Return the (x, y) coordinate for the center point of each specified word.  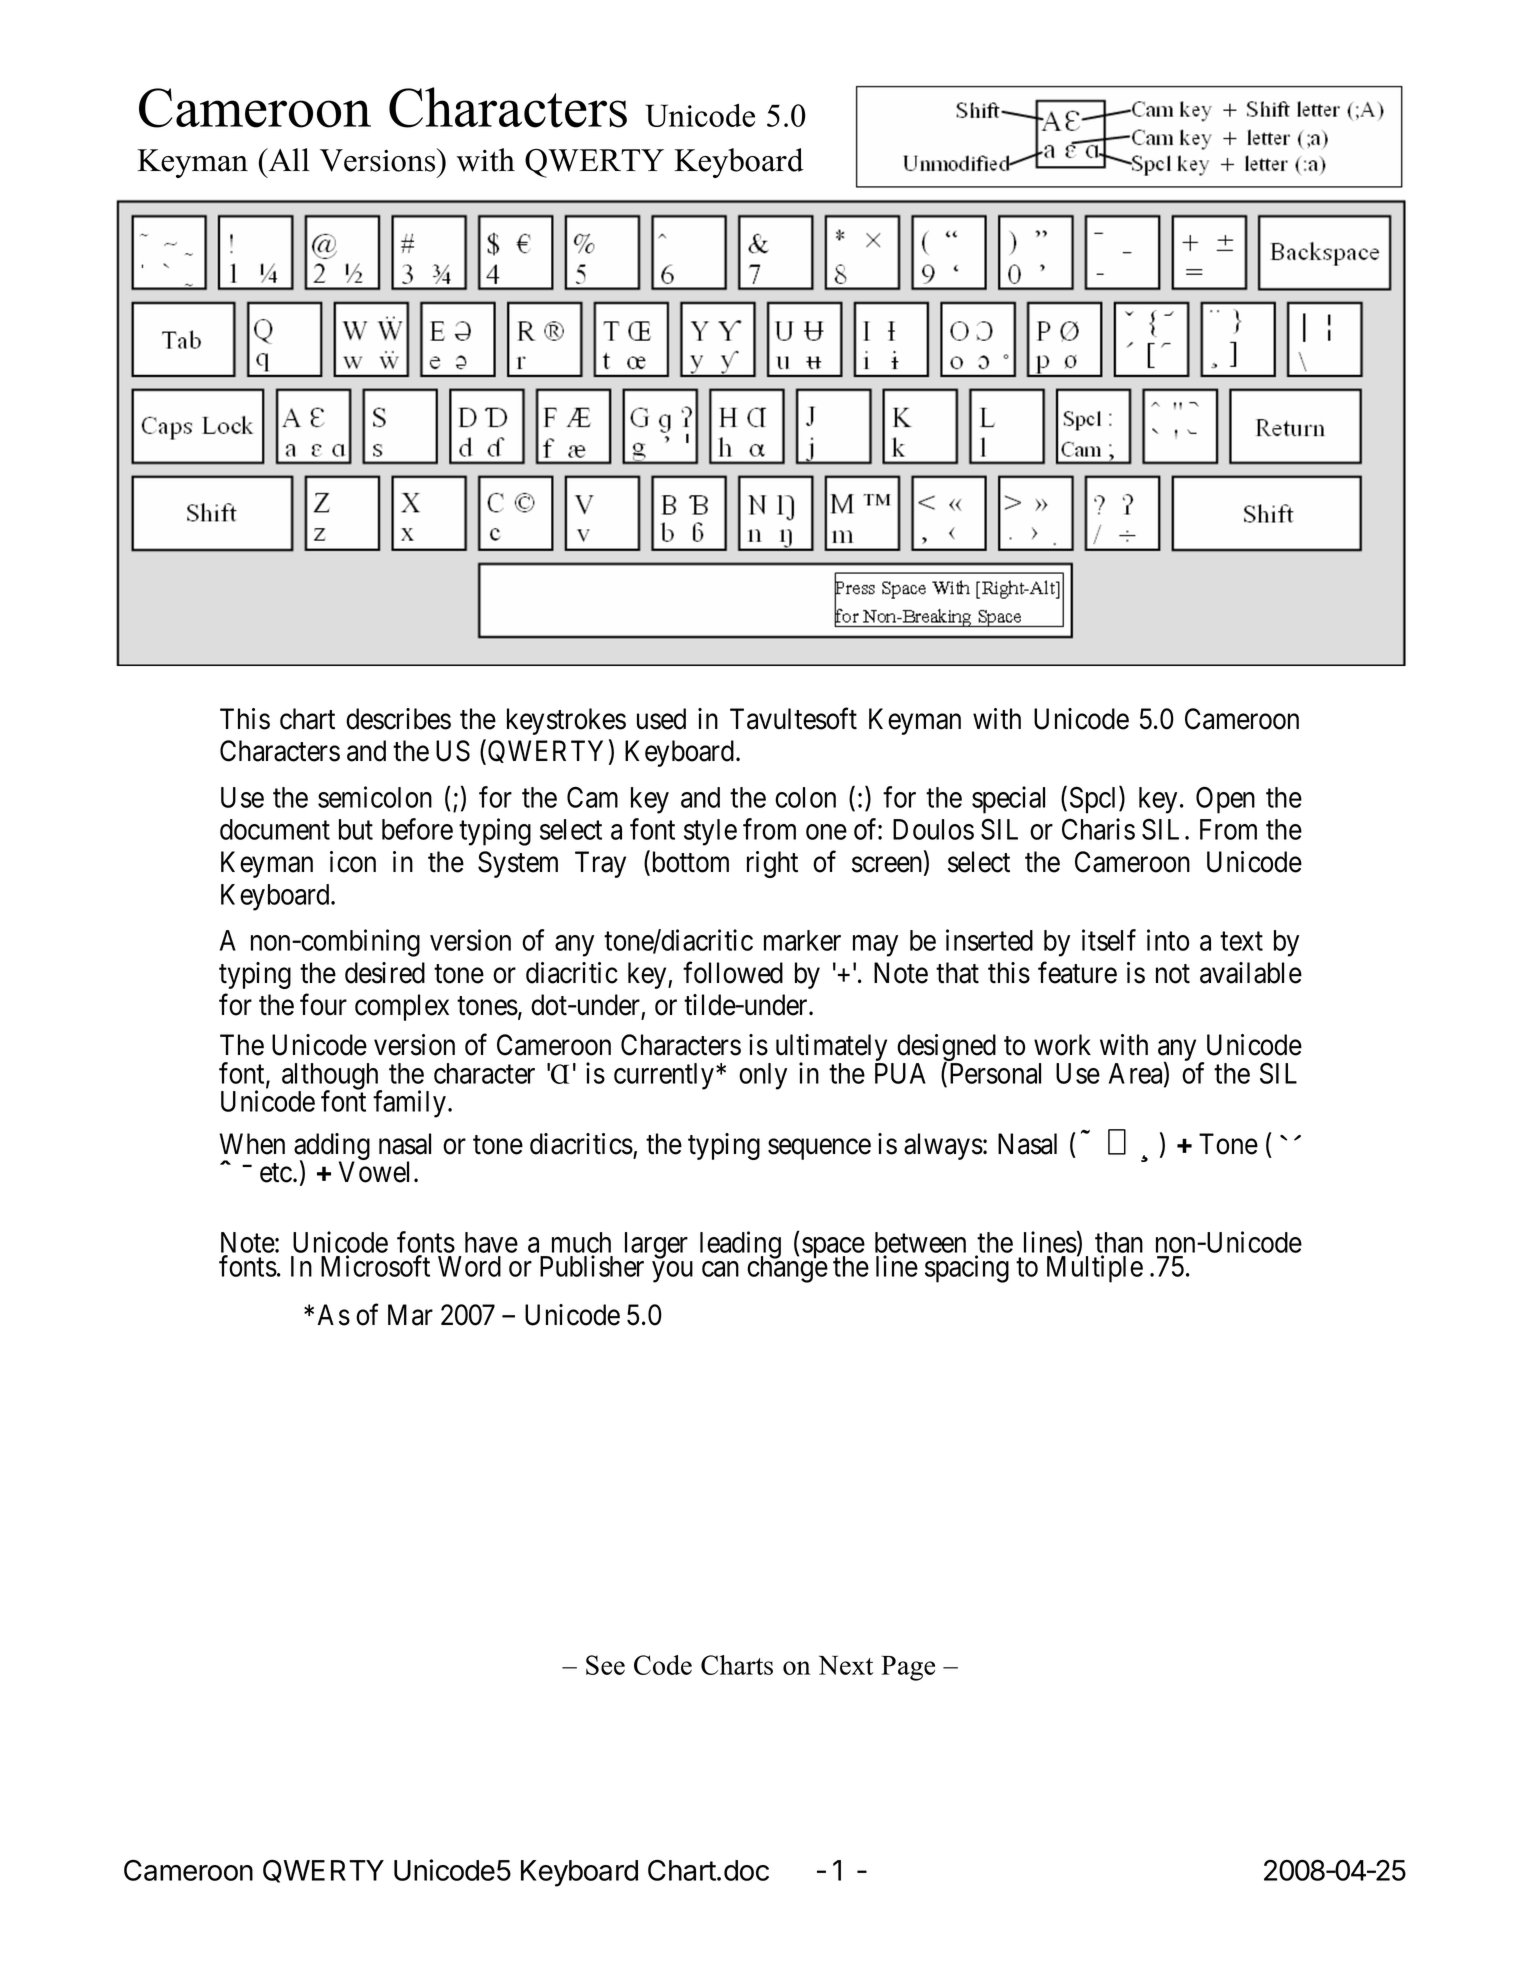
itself (1109, 940)
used (661, 719)
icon (353, 862)
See (605, 1665)
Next (846, 1665)
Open (1225, 800)
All (288, 159)
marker (802, 940)
